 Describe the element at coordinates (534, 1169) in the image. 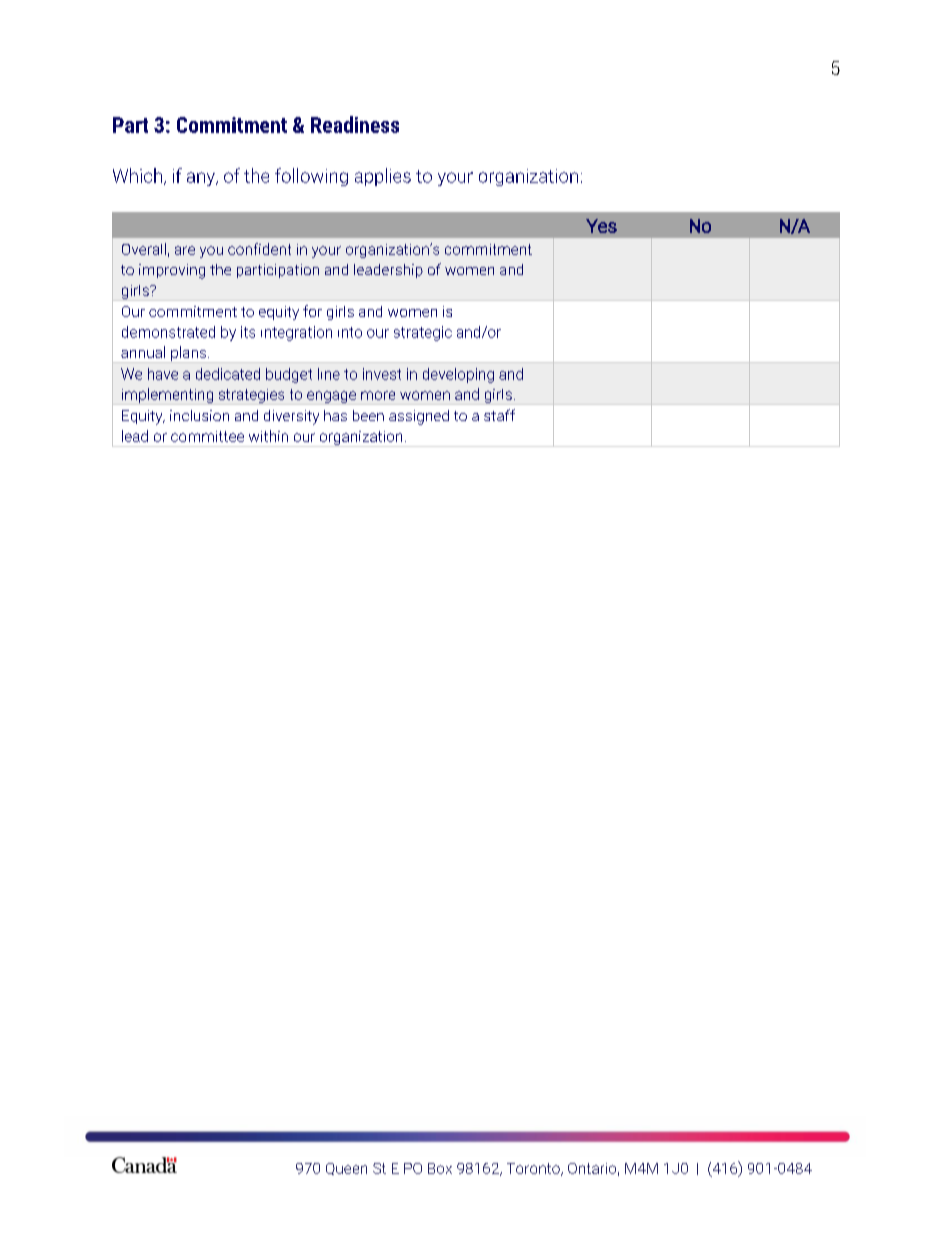

I see `Toronto` at that location.
